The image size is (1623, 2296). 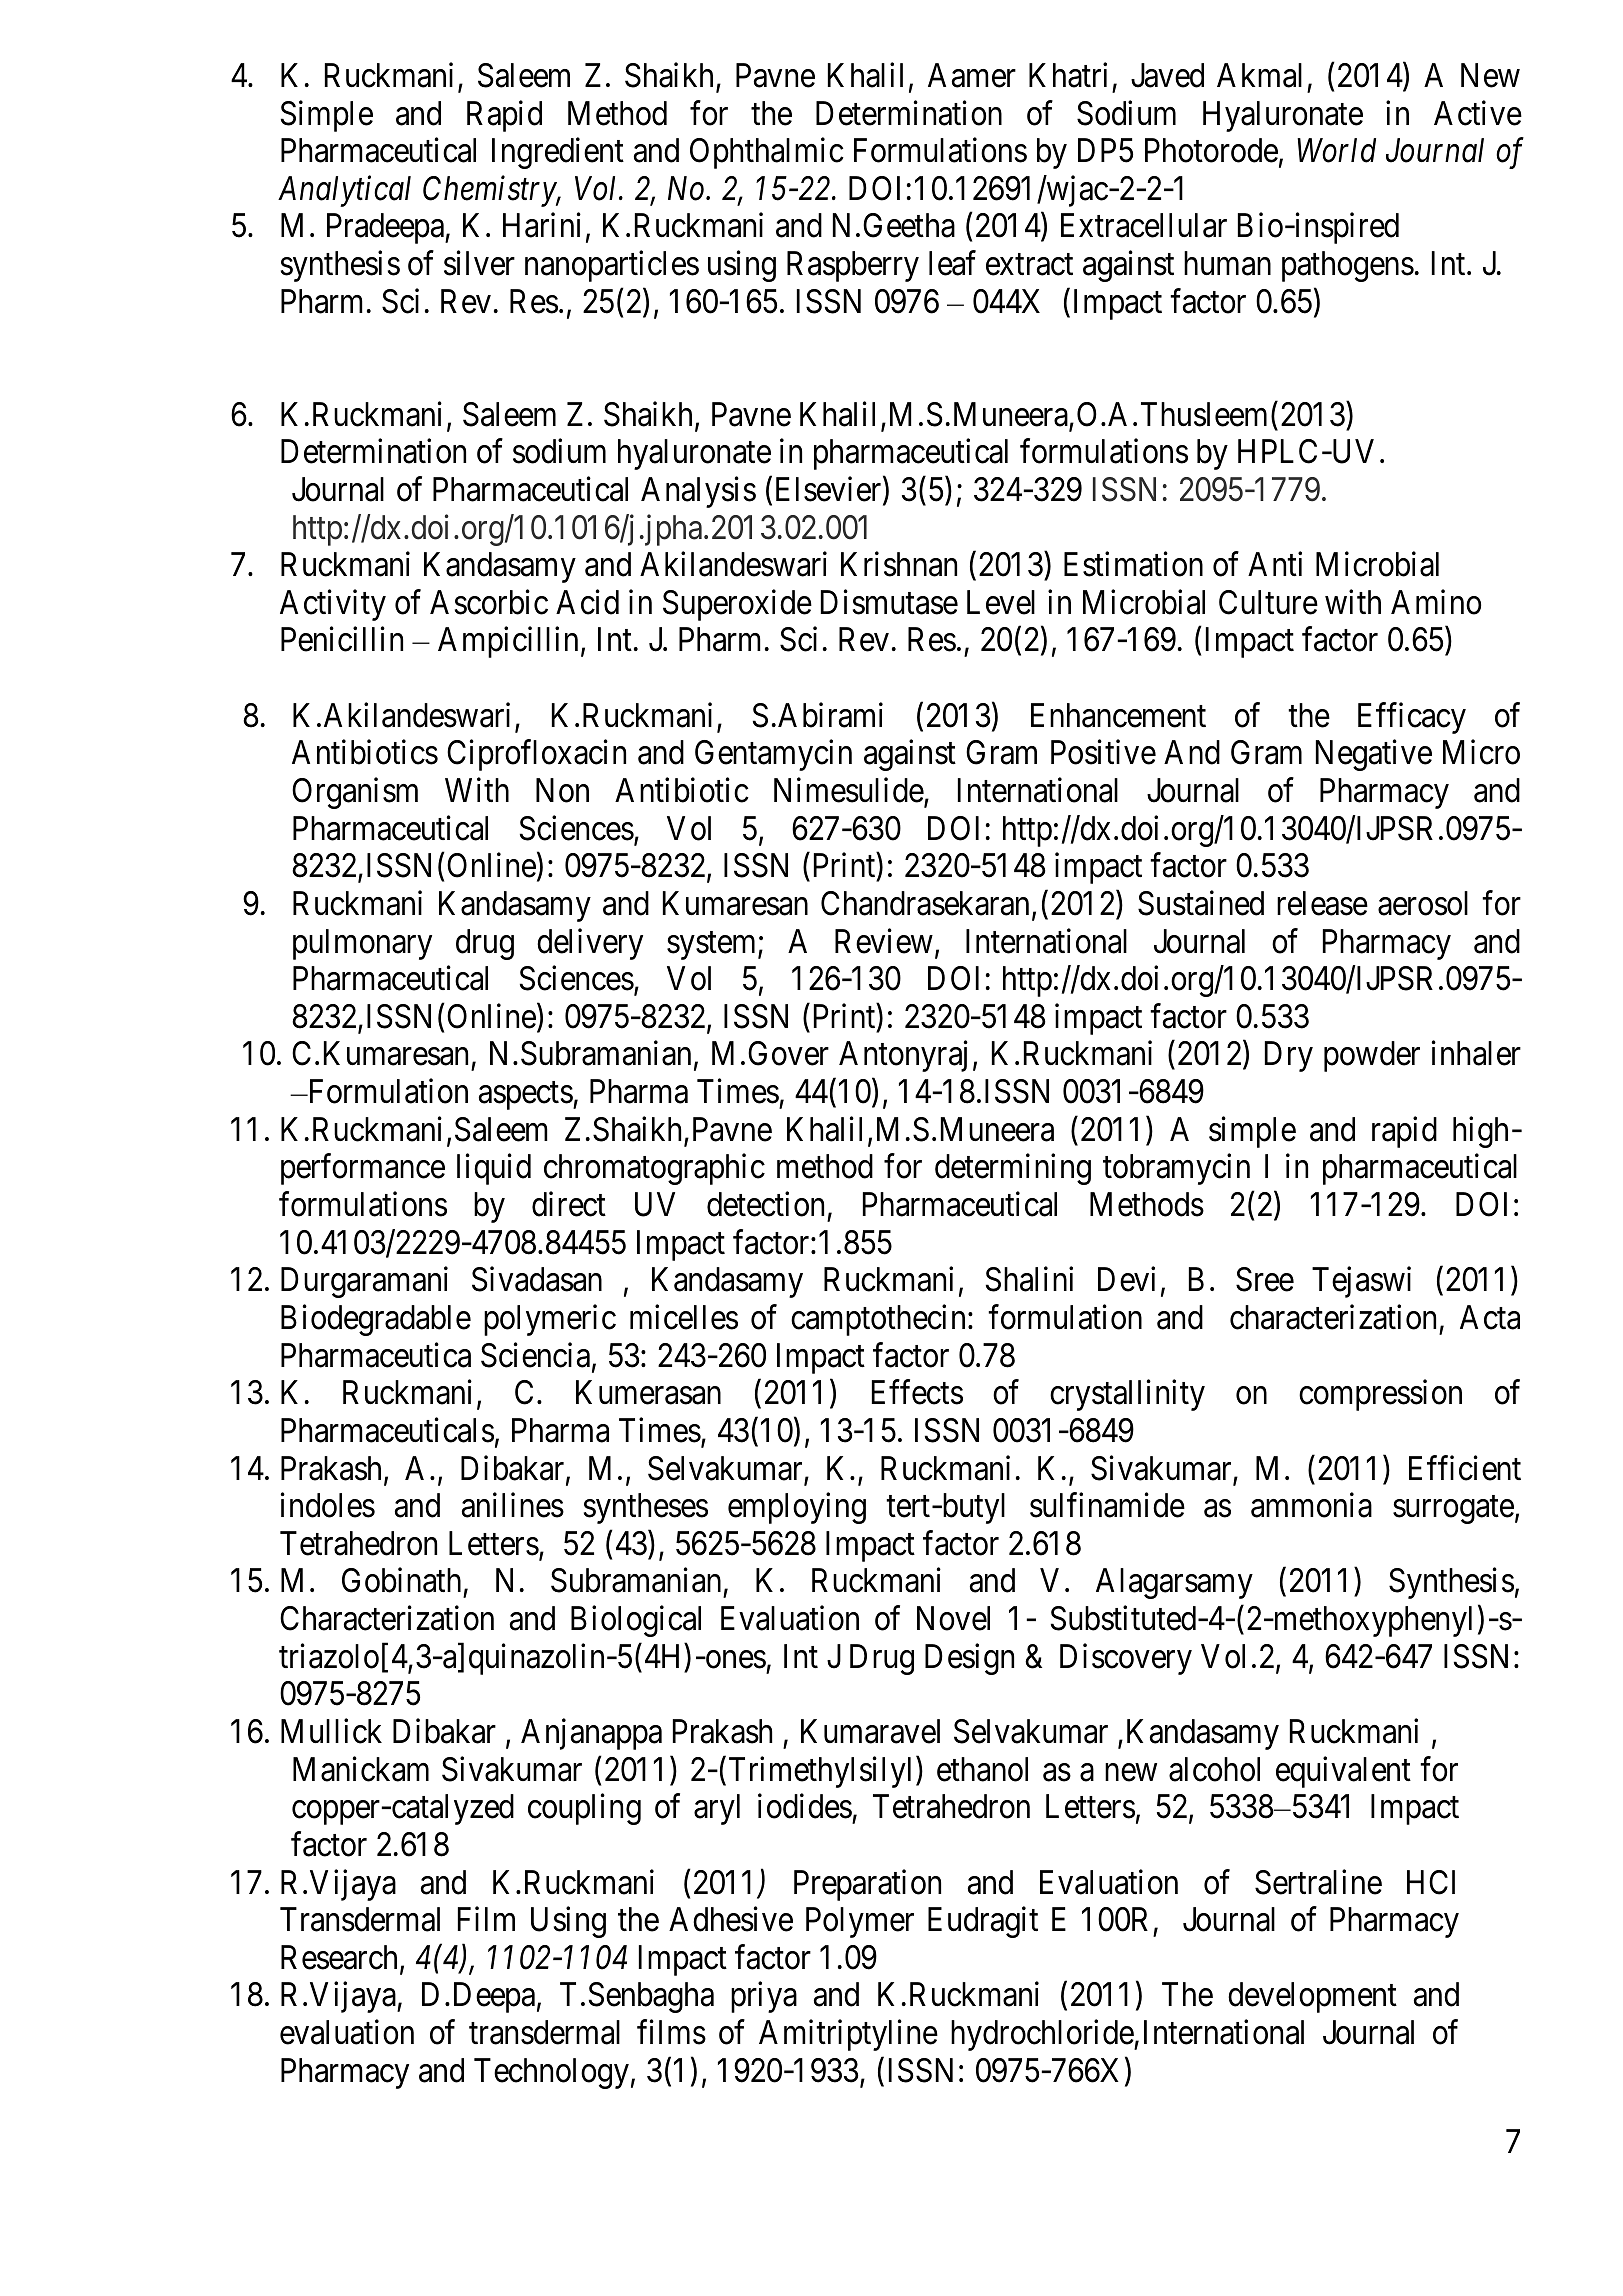 I want to click on Ingredient, so click(x=558, y=153).
